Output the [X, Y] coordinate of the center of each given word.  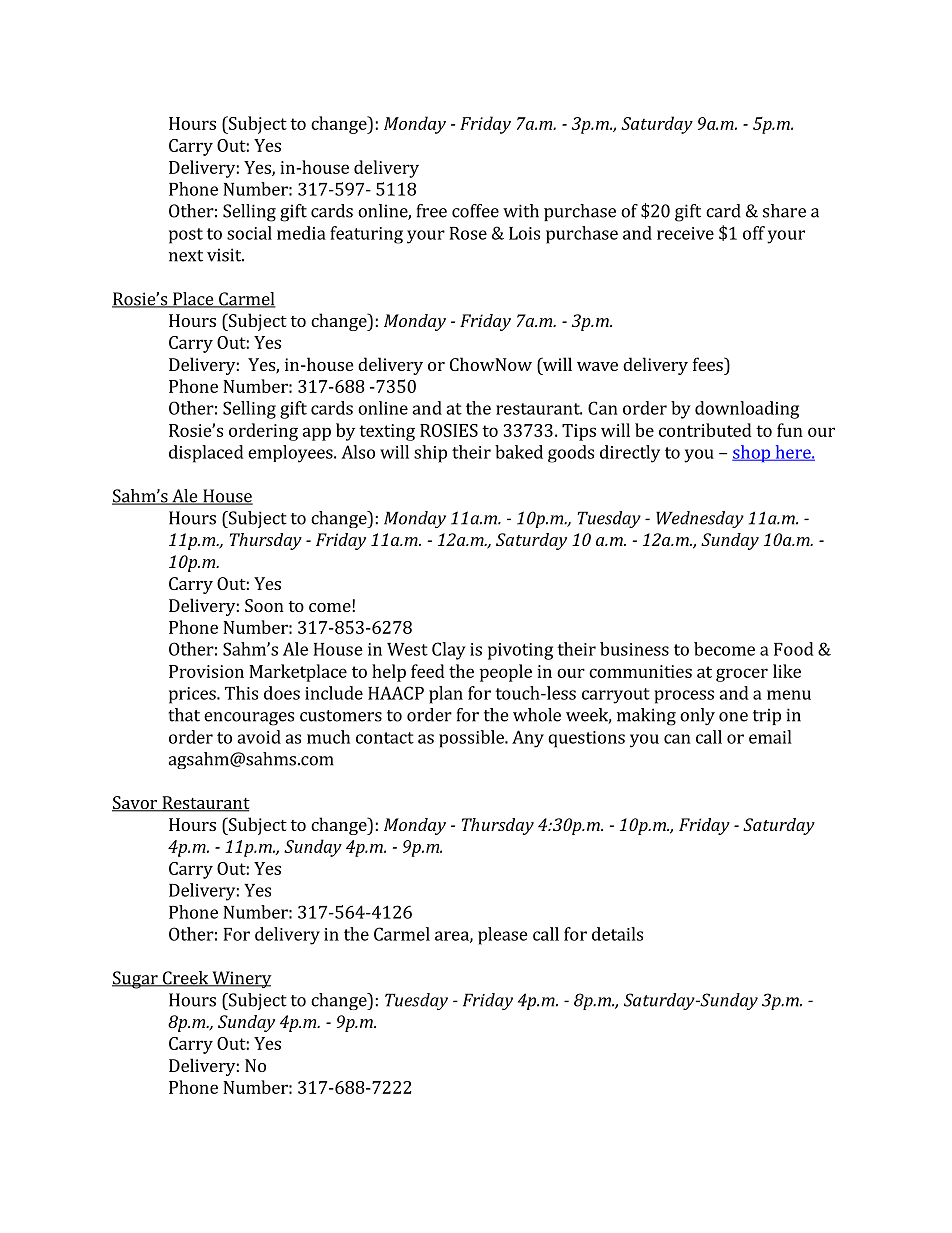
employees [291, 454]
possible [472, 739]
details [617, 934]
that [184, 715]
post [186, 236]
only [697, 716]
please [503, 936]
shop [752, 453]
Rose [468, 233]
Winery [240, 979]
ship [430, 454]
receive [685, 233]
